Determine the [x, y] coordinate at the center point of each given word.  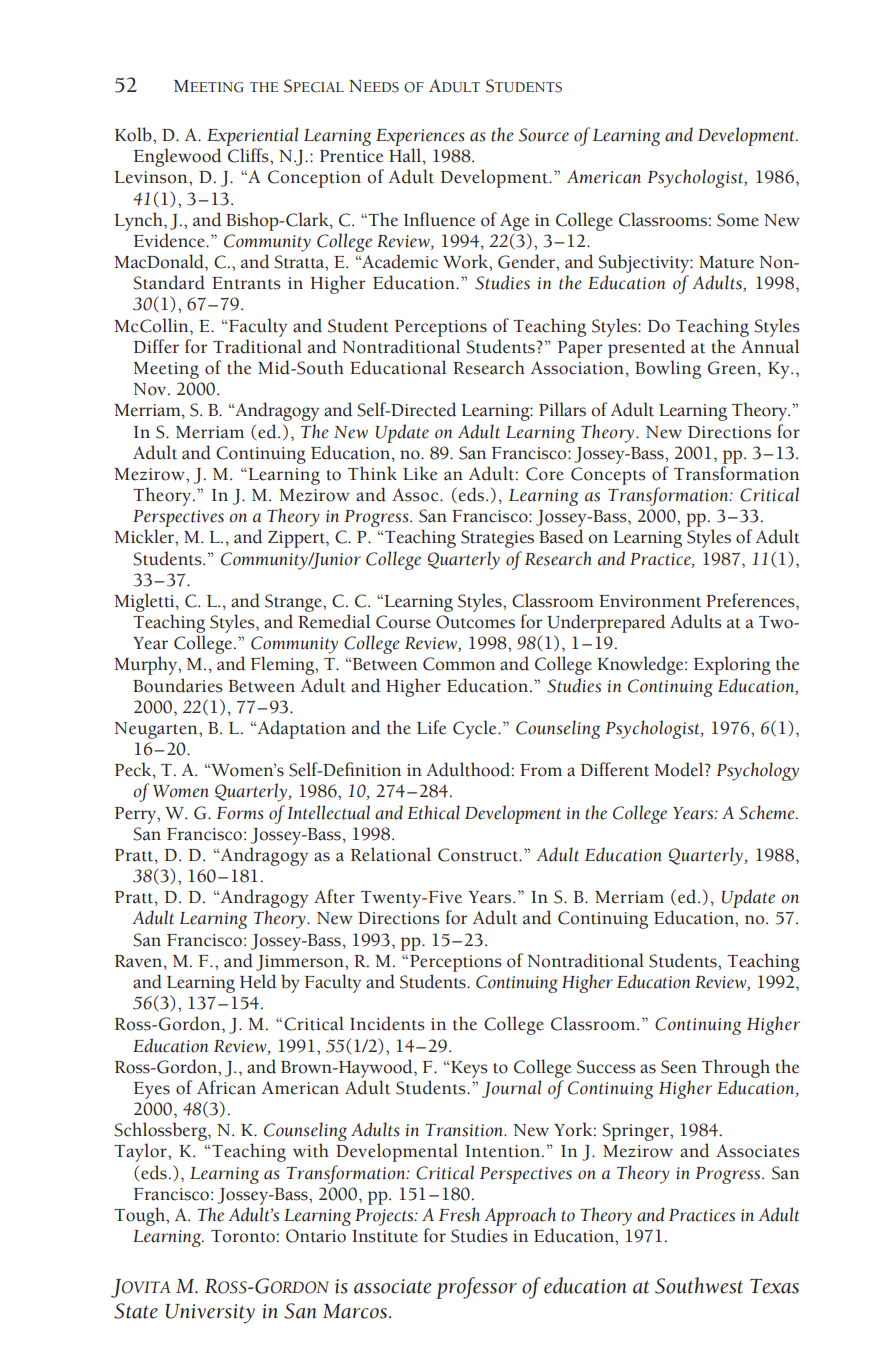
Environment [650, 601]
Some [738, 220]
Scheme [768, 812]
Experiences [420, 137]
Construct [479, 855]
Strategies [497, 539]
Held [258, 981]
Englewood [177, 157]
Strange [294, 603]
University [210, 1313]
